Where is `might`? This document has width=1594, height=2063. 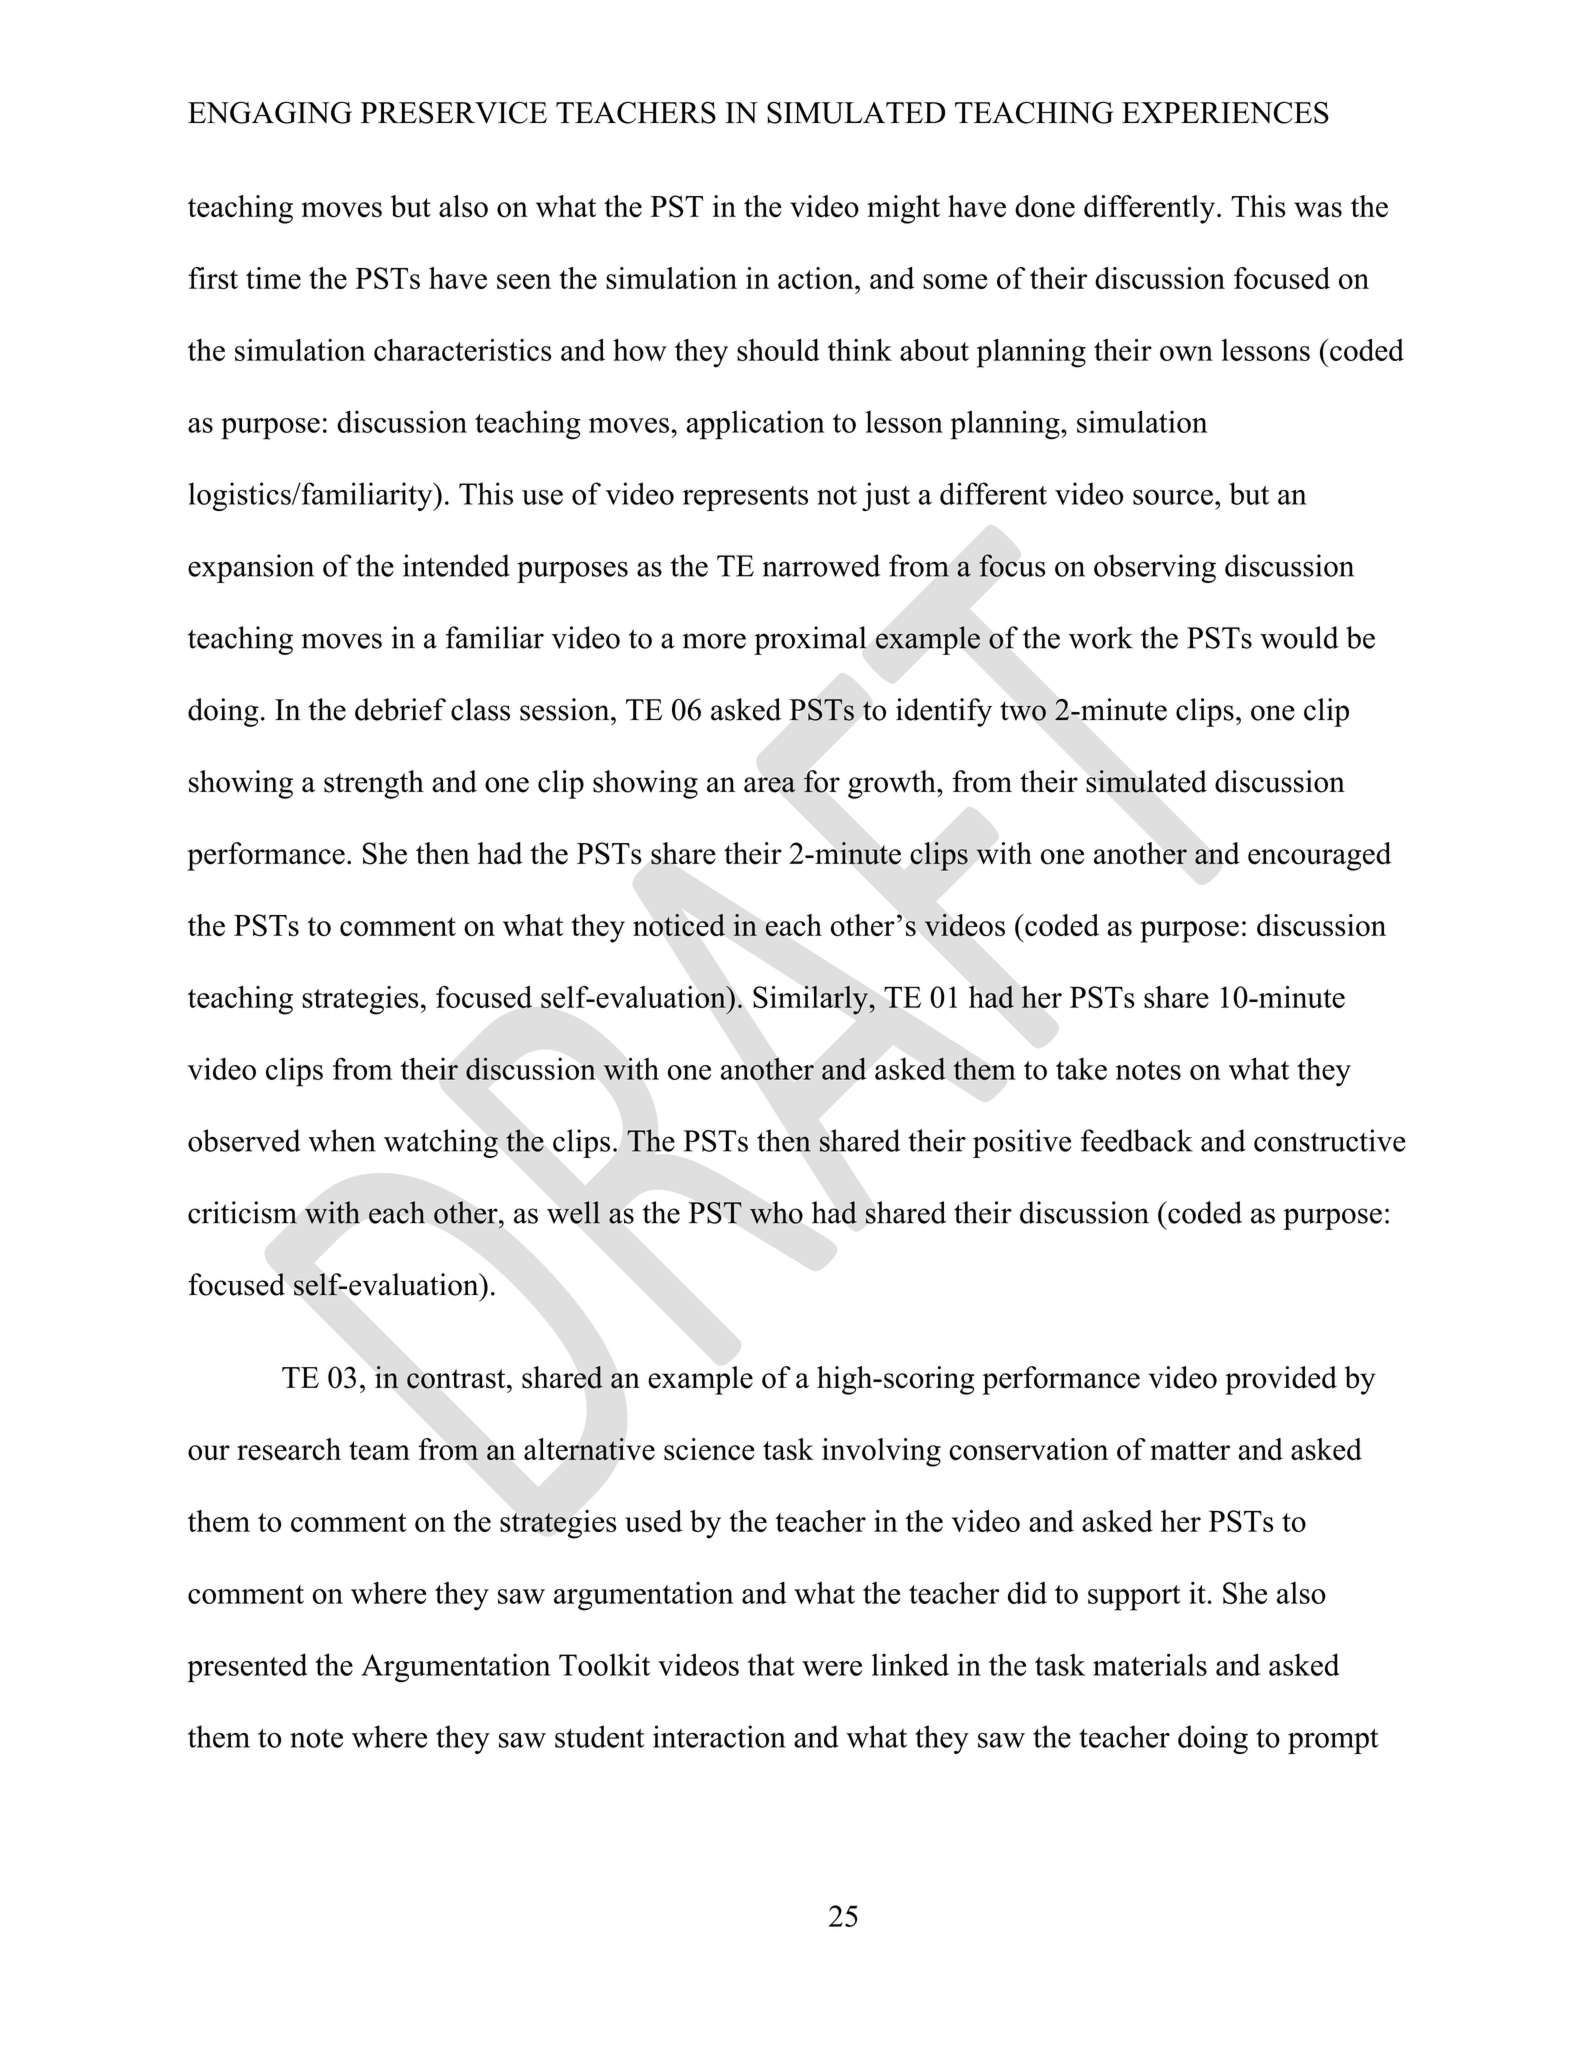
might is located at coordinates (903, 209).
